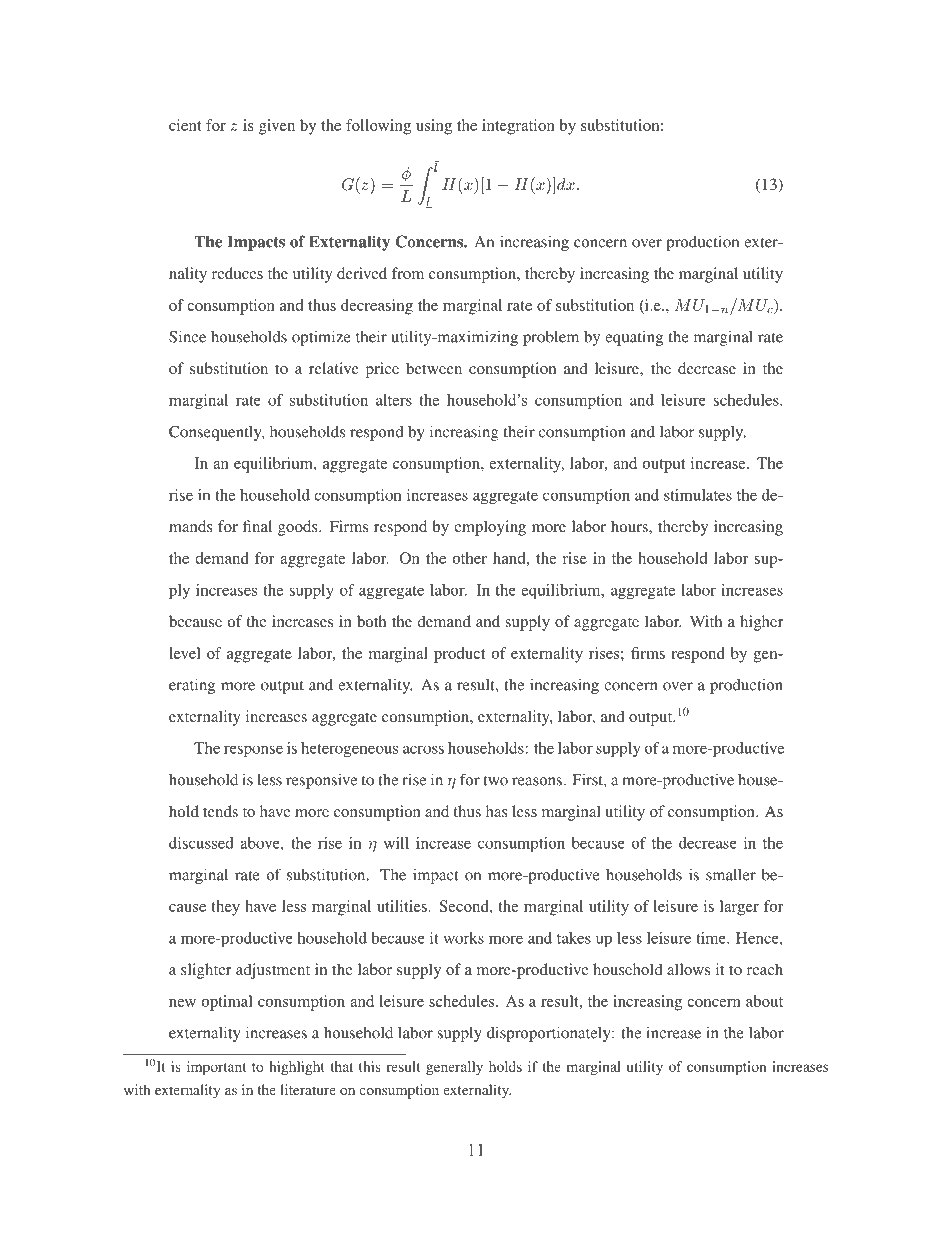 This screenshot has width=952, height=1233. What do you see at coordinates (469, 558) in the screenshot?
I see `other` at bounding box center [469, 558].
